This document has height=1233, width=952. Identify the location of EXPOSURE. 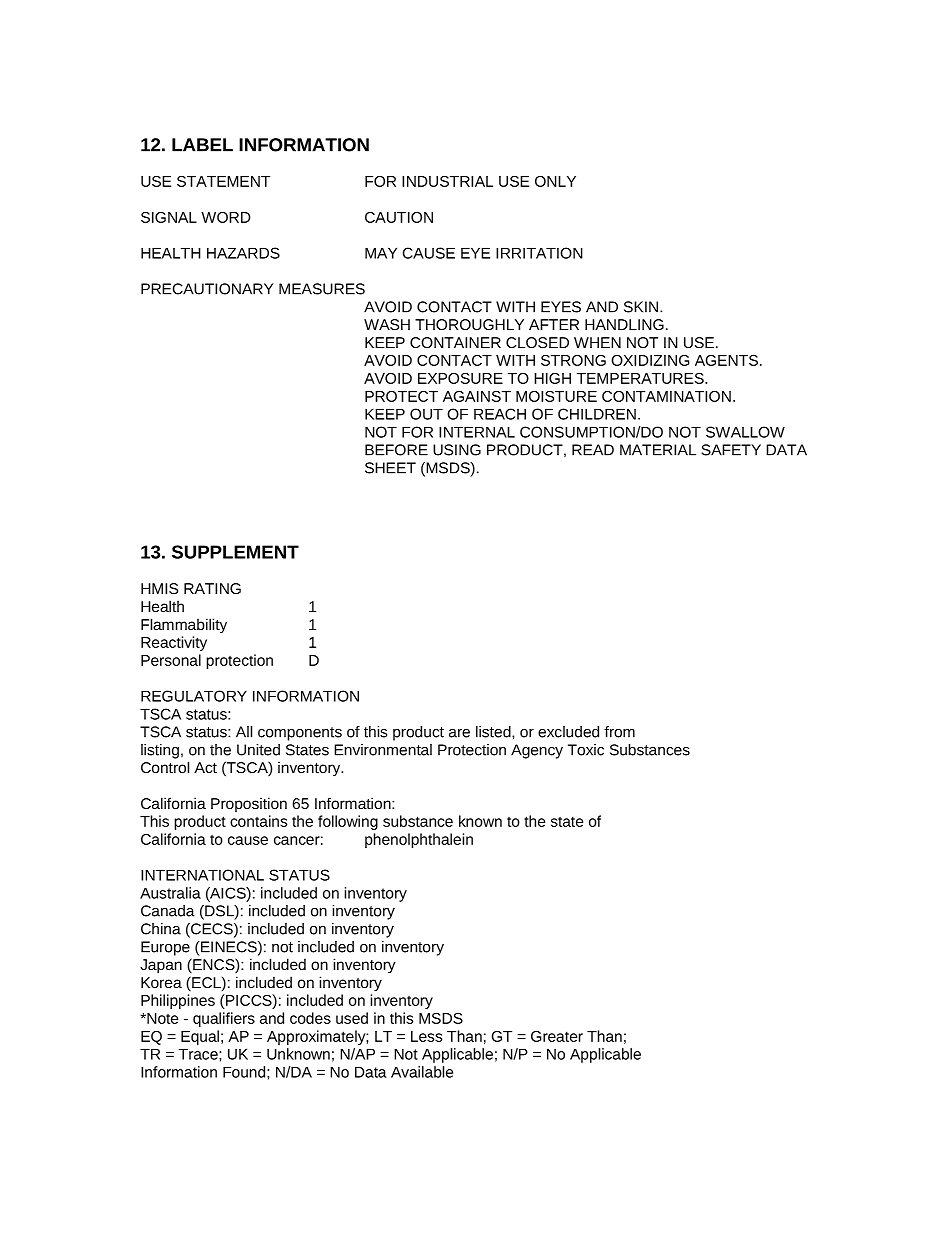
(460, 378).
